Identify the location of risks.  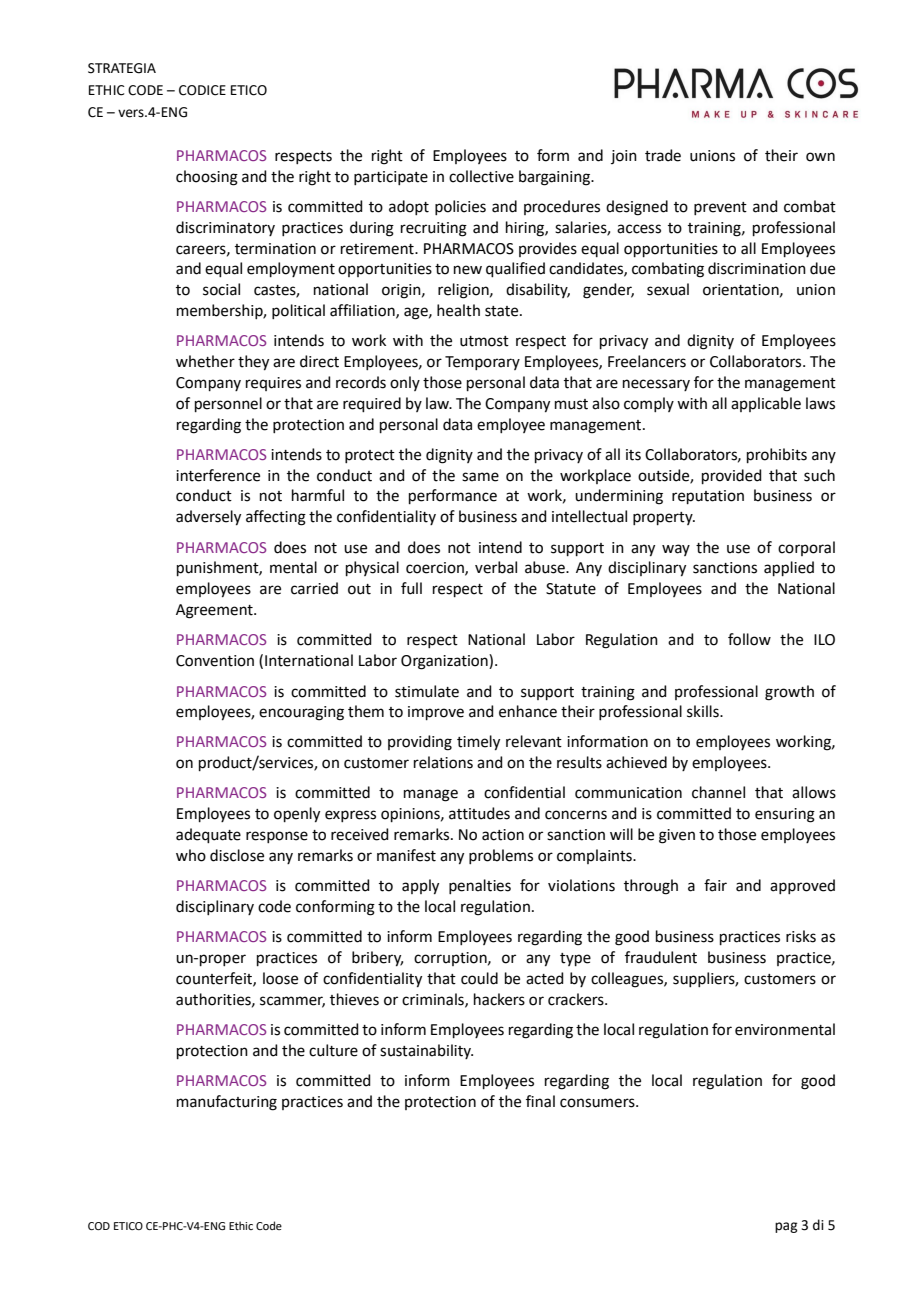
(801, 936).
